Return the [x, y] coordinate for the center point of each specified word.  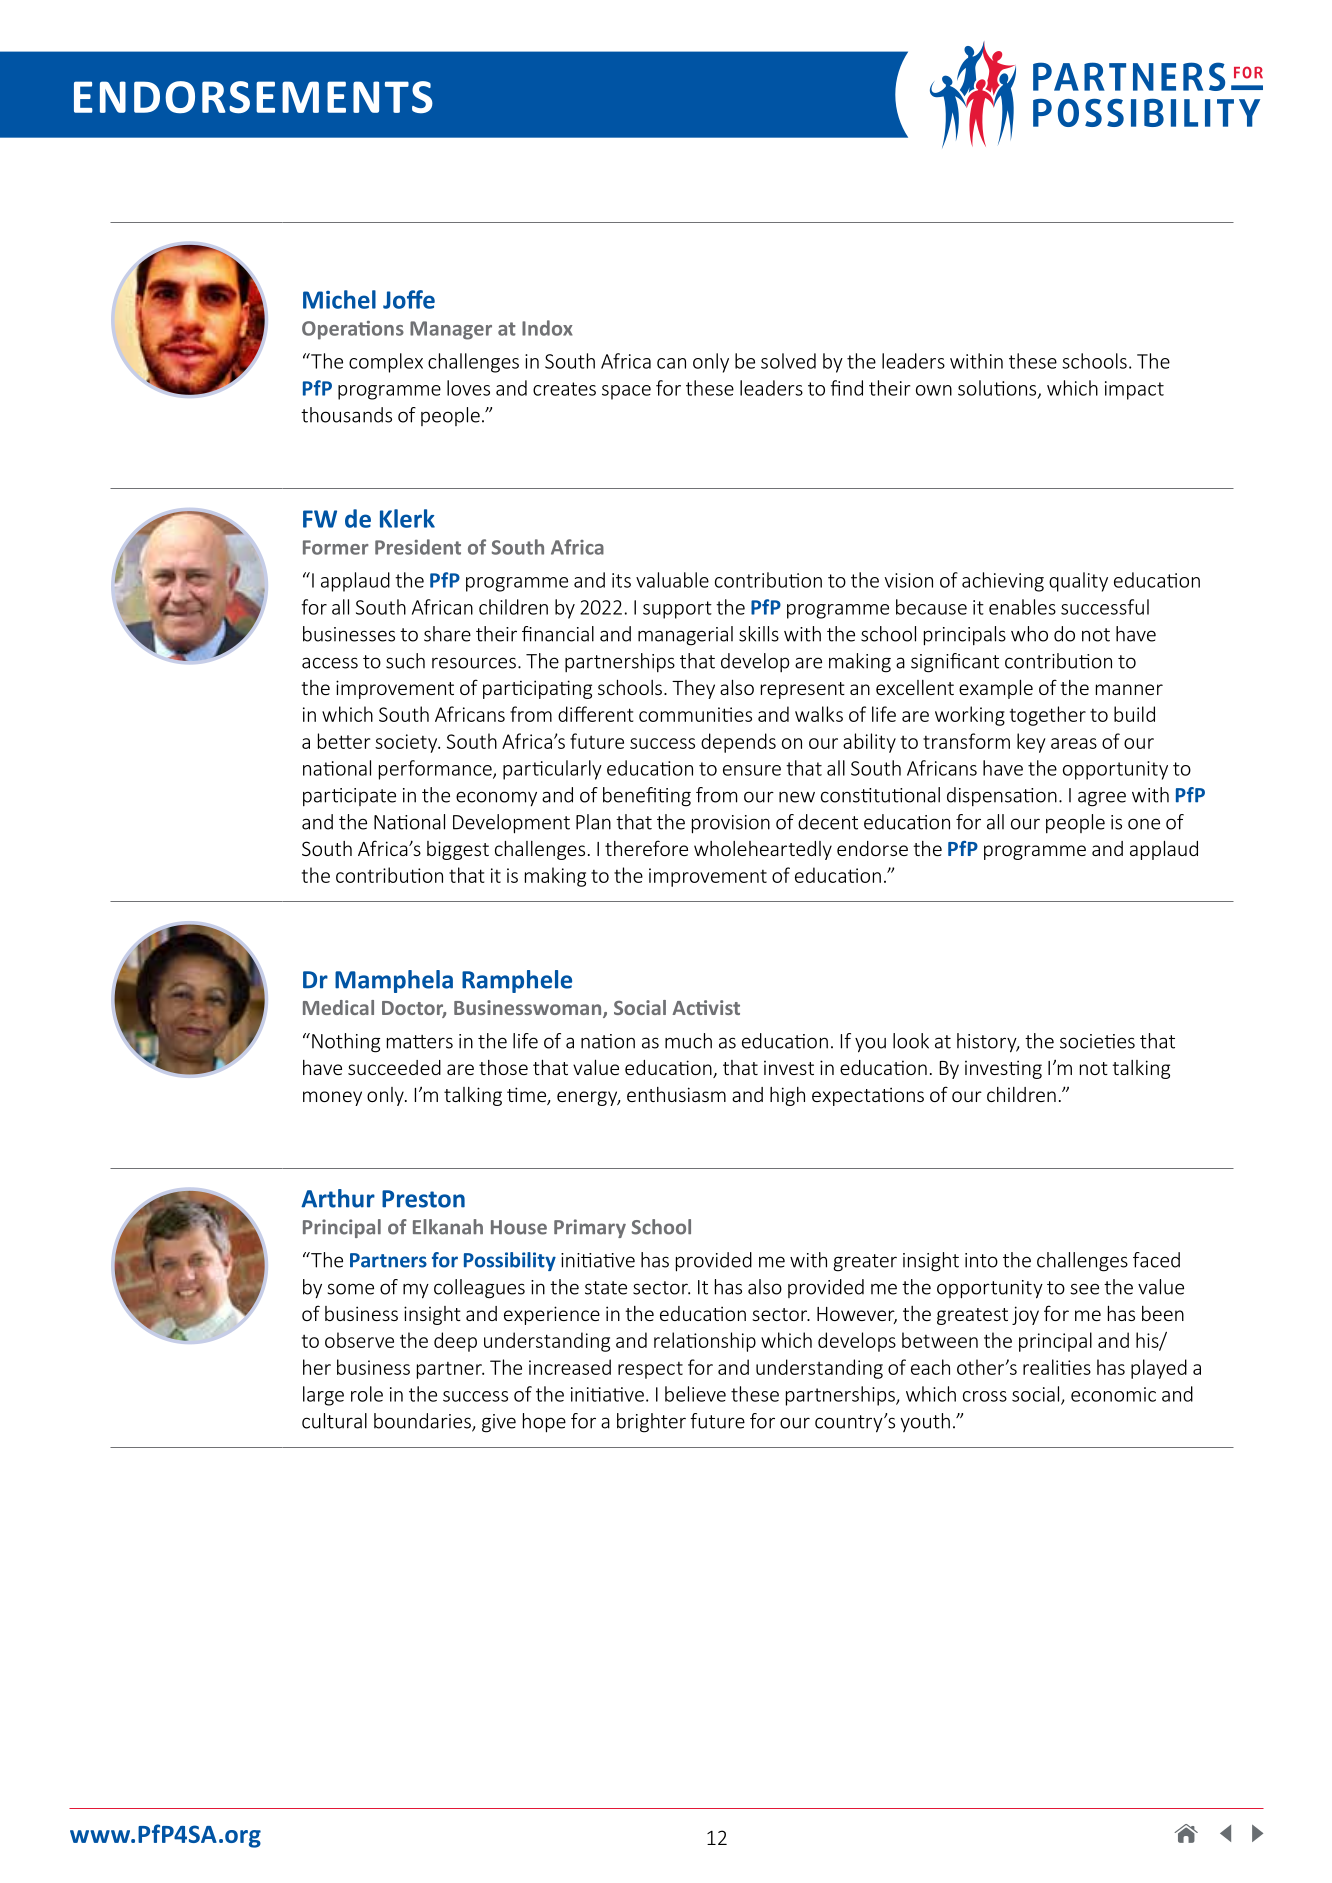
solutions [998, 389]
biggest [458, 850]
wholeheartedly [763, 850]
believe [695, 1394]
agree [1102, 799]
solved [788, 361]
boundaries [423, 1422]
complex [386, 363]
